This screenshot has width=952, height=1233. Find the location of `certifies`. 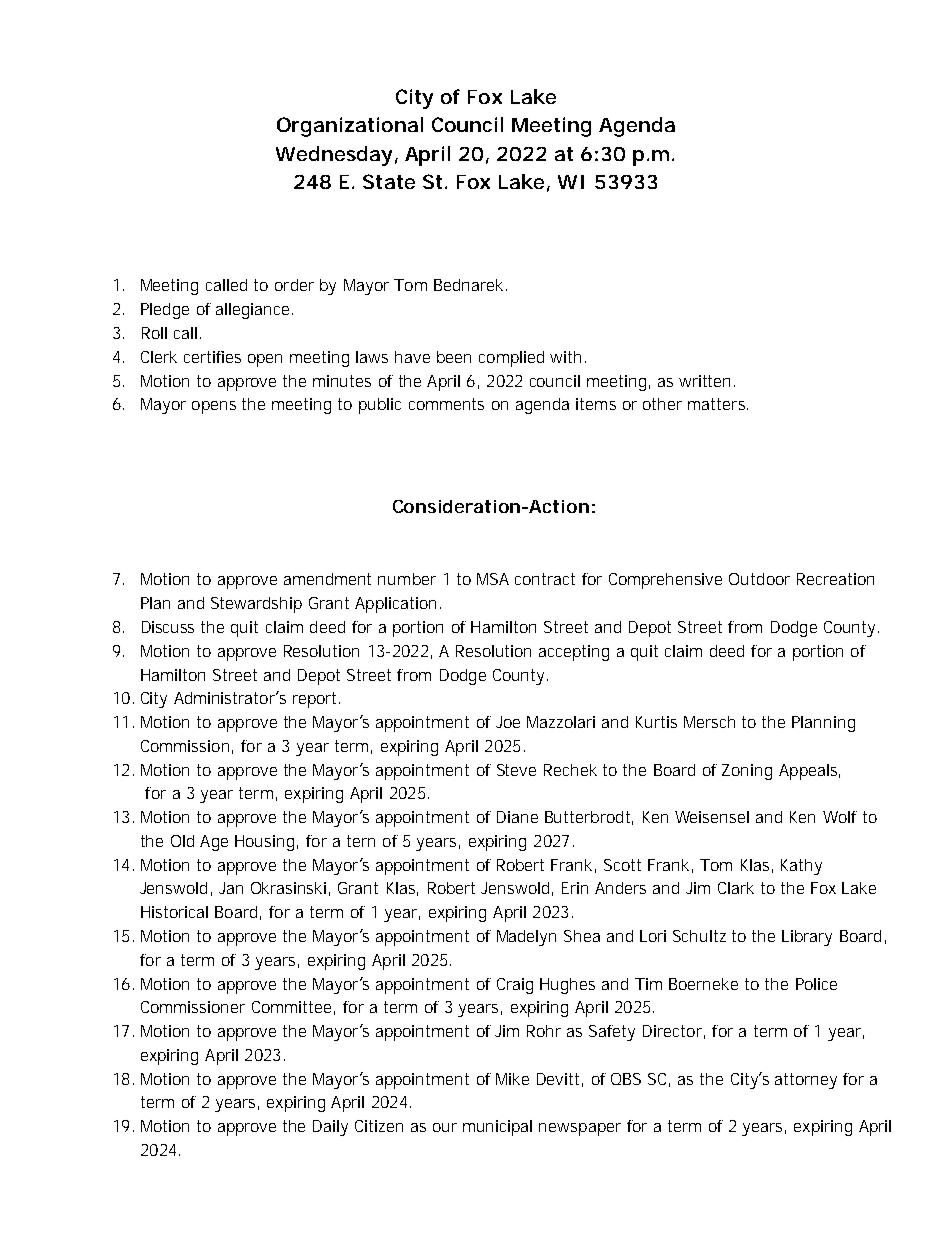

certifies is located at coordinates (212, 357).
